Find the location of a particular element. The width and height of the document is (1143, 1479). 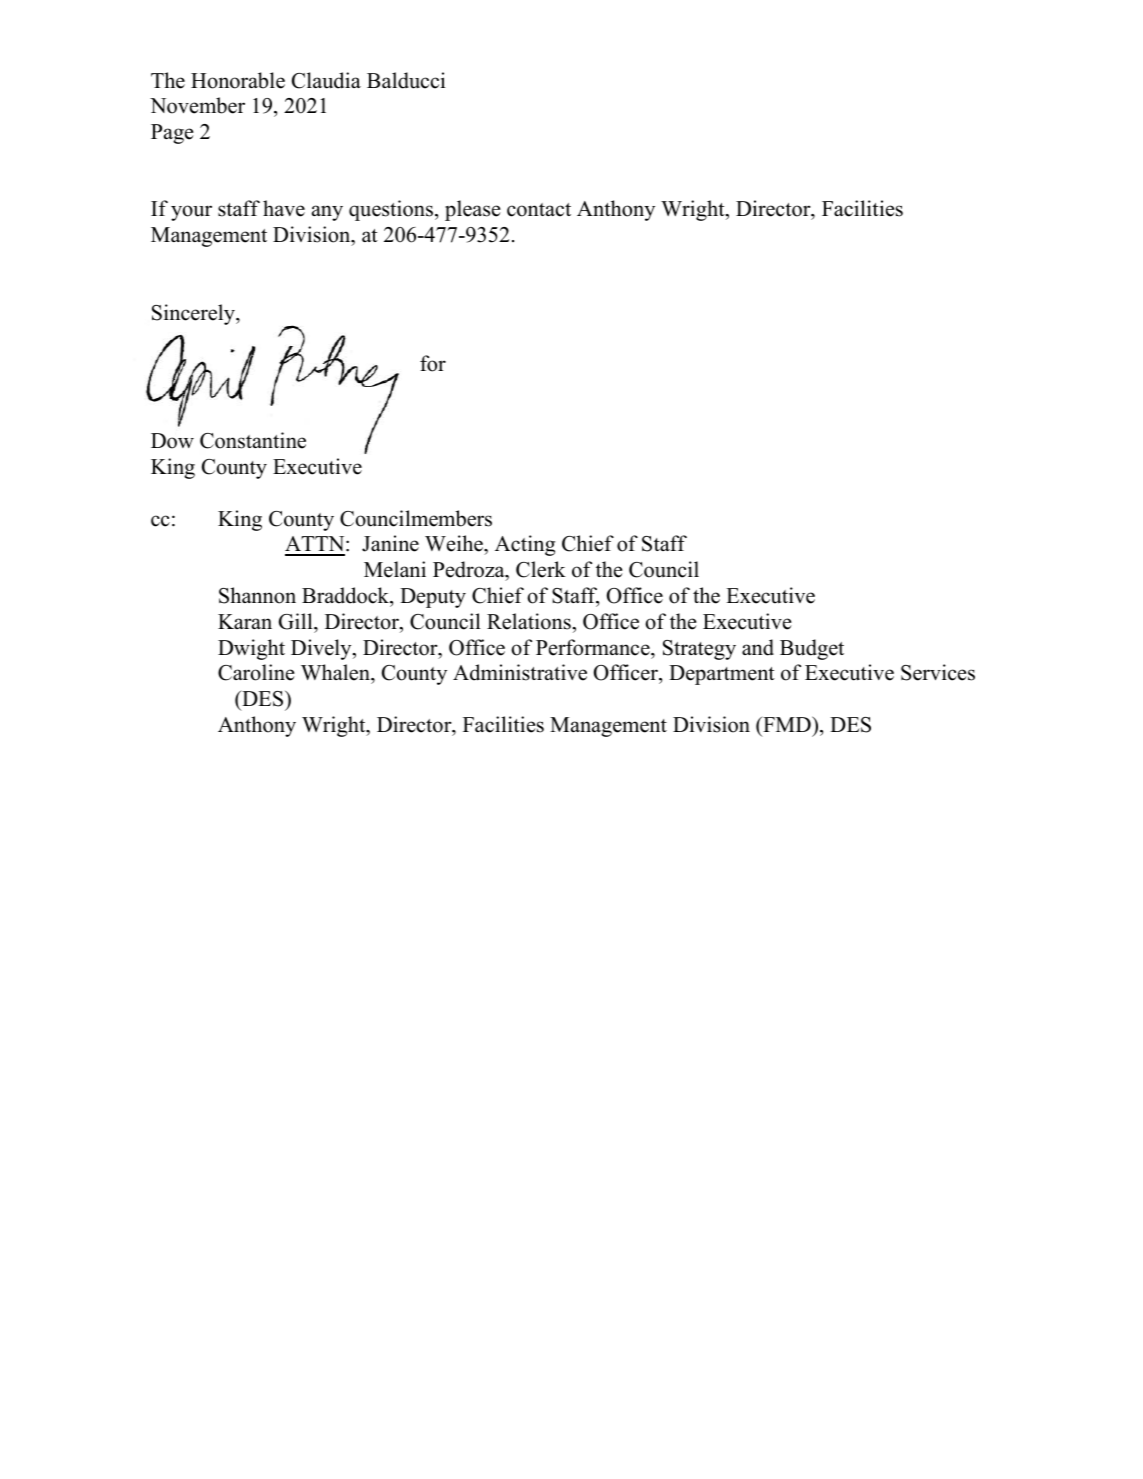

Deputy is located at coordinates (433, 598).
